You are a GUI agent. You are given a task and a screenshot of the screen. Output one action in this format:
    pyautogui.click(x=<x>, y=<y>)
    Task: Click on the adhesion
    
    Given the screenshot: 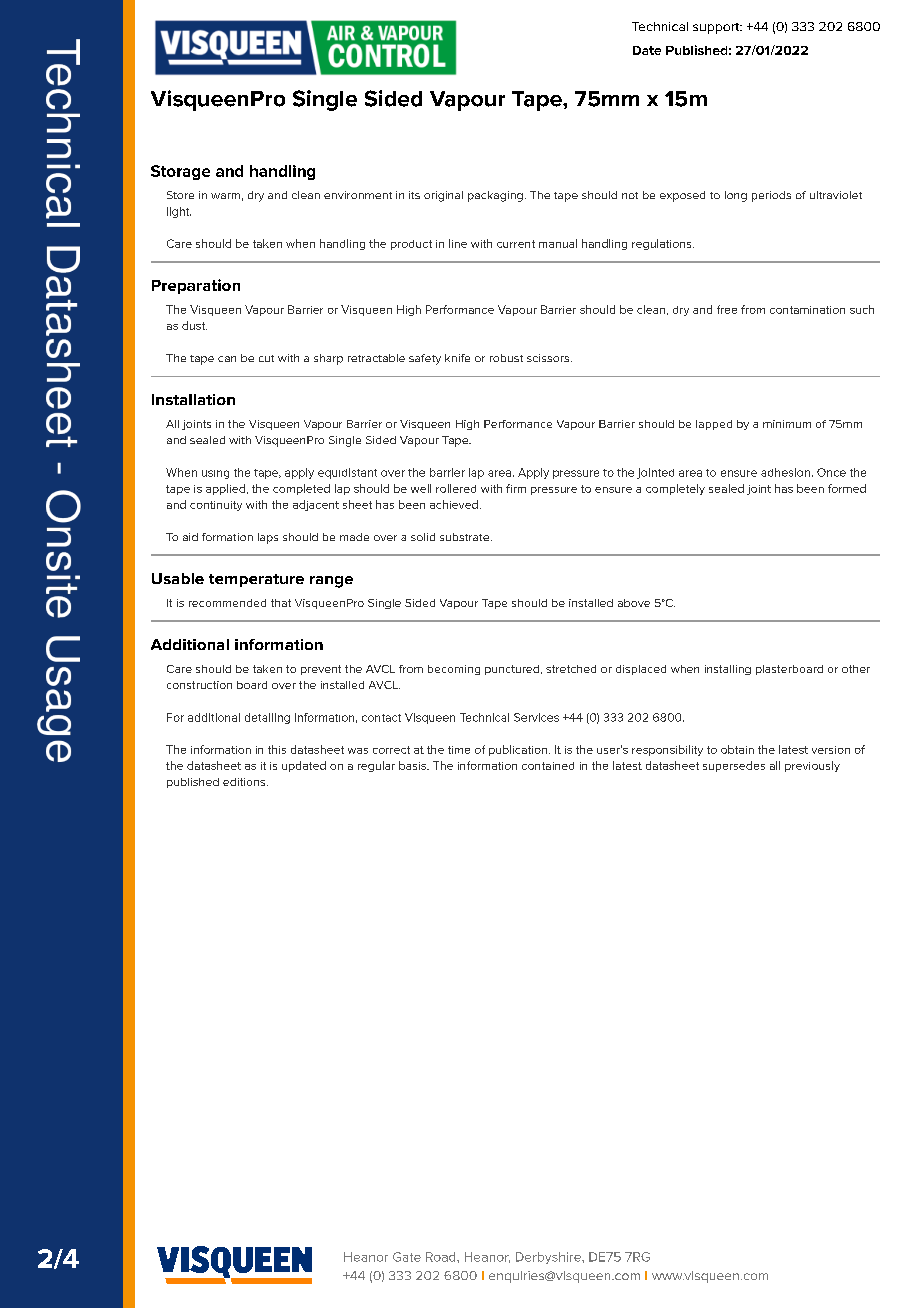 What is the action you would take?
    pyautogui.click(x=785, y=472)
